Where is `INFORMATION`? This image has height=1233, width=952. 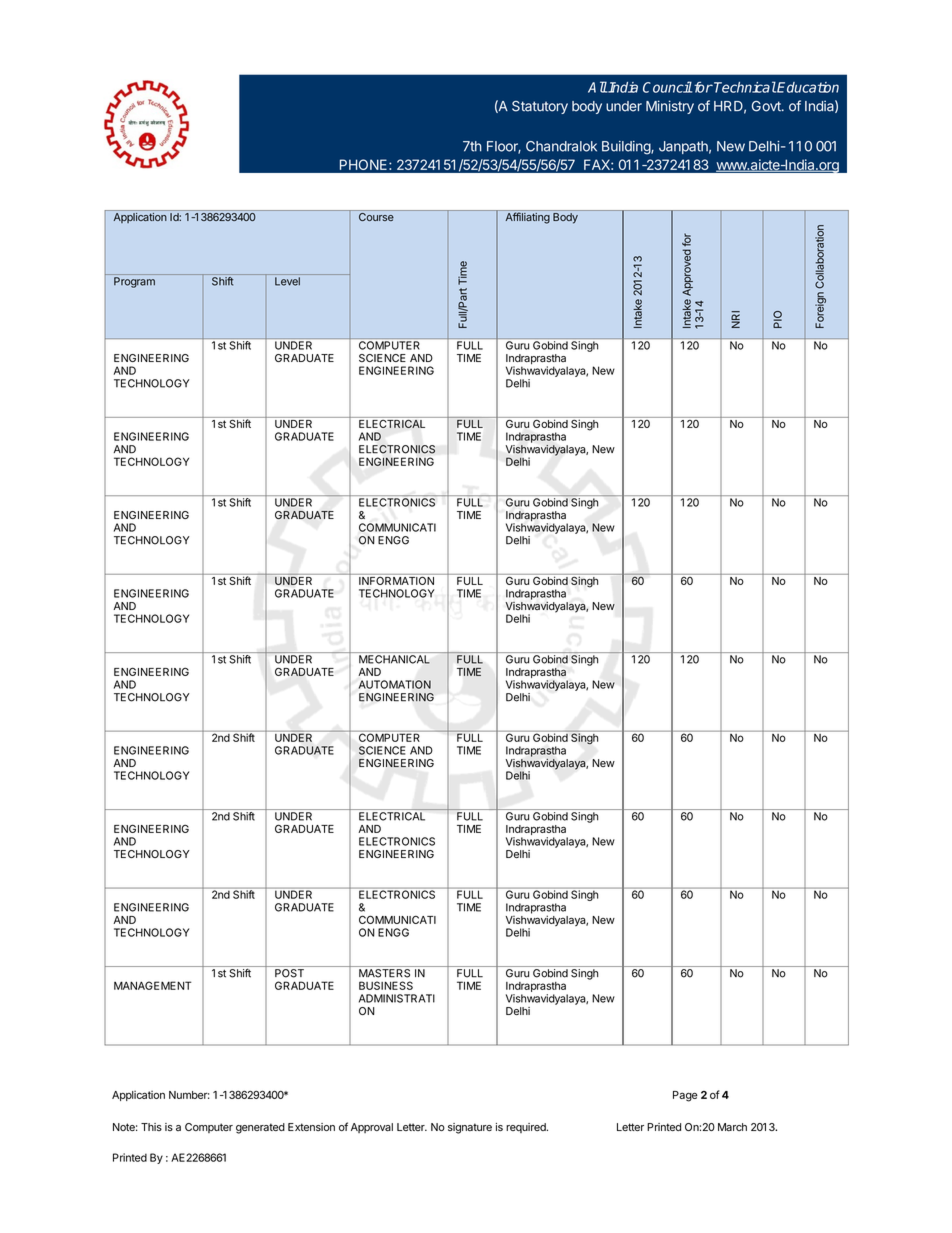
INFORMATION is located at coordinates (396, 579).
